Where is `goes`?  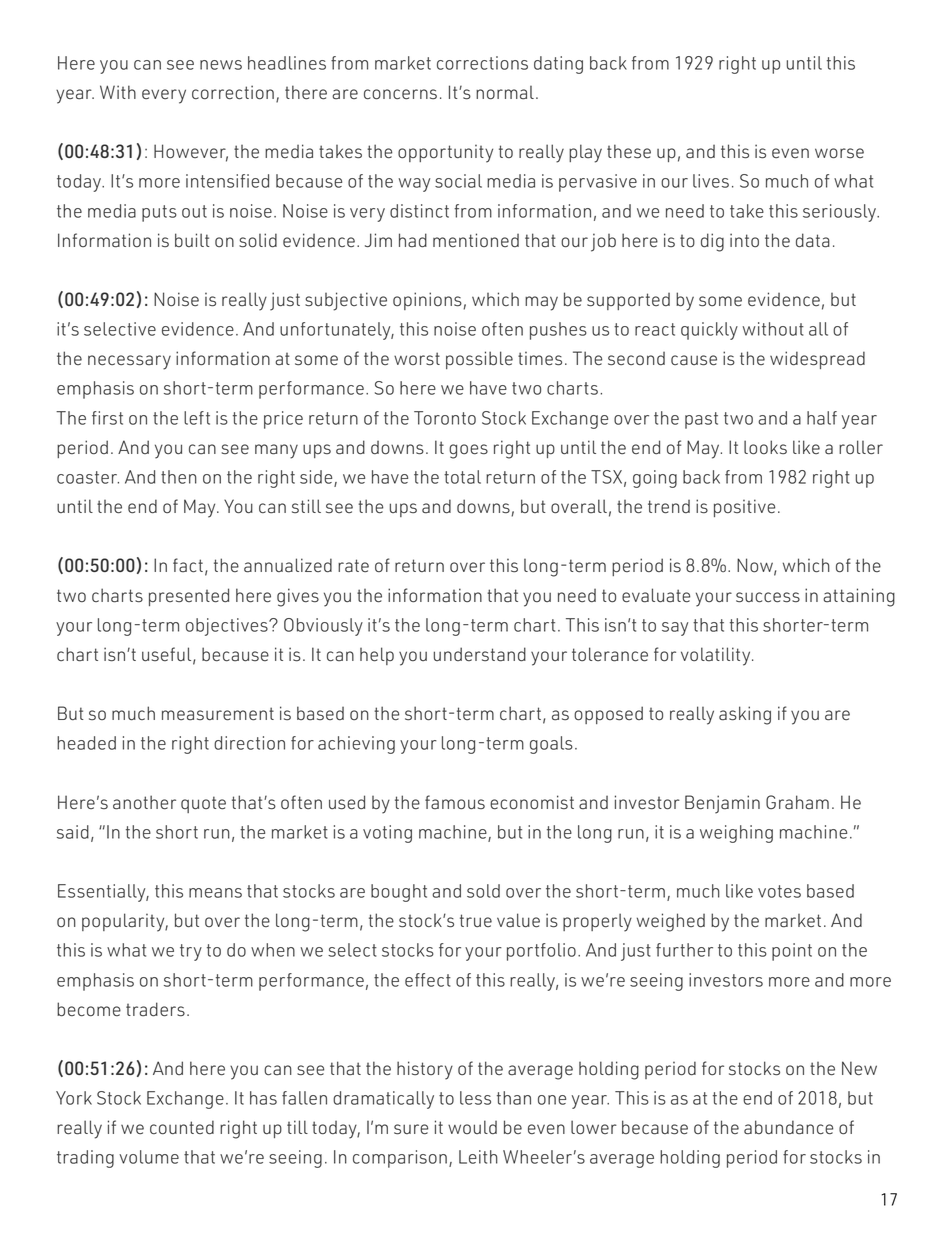
goes is located at coordinates (468, 451).
